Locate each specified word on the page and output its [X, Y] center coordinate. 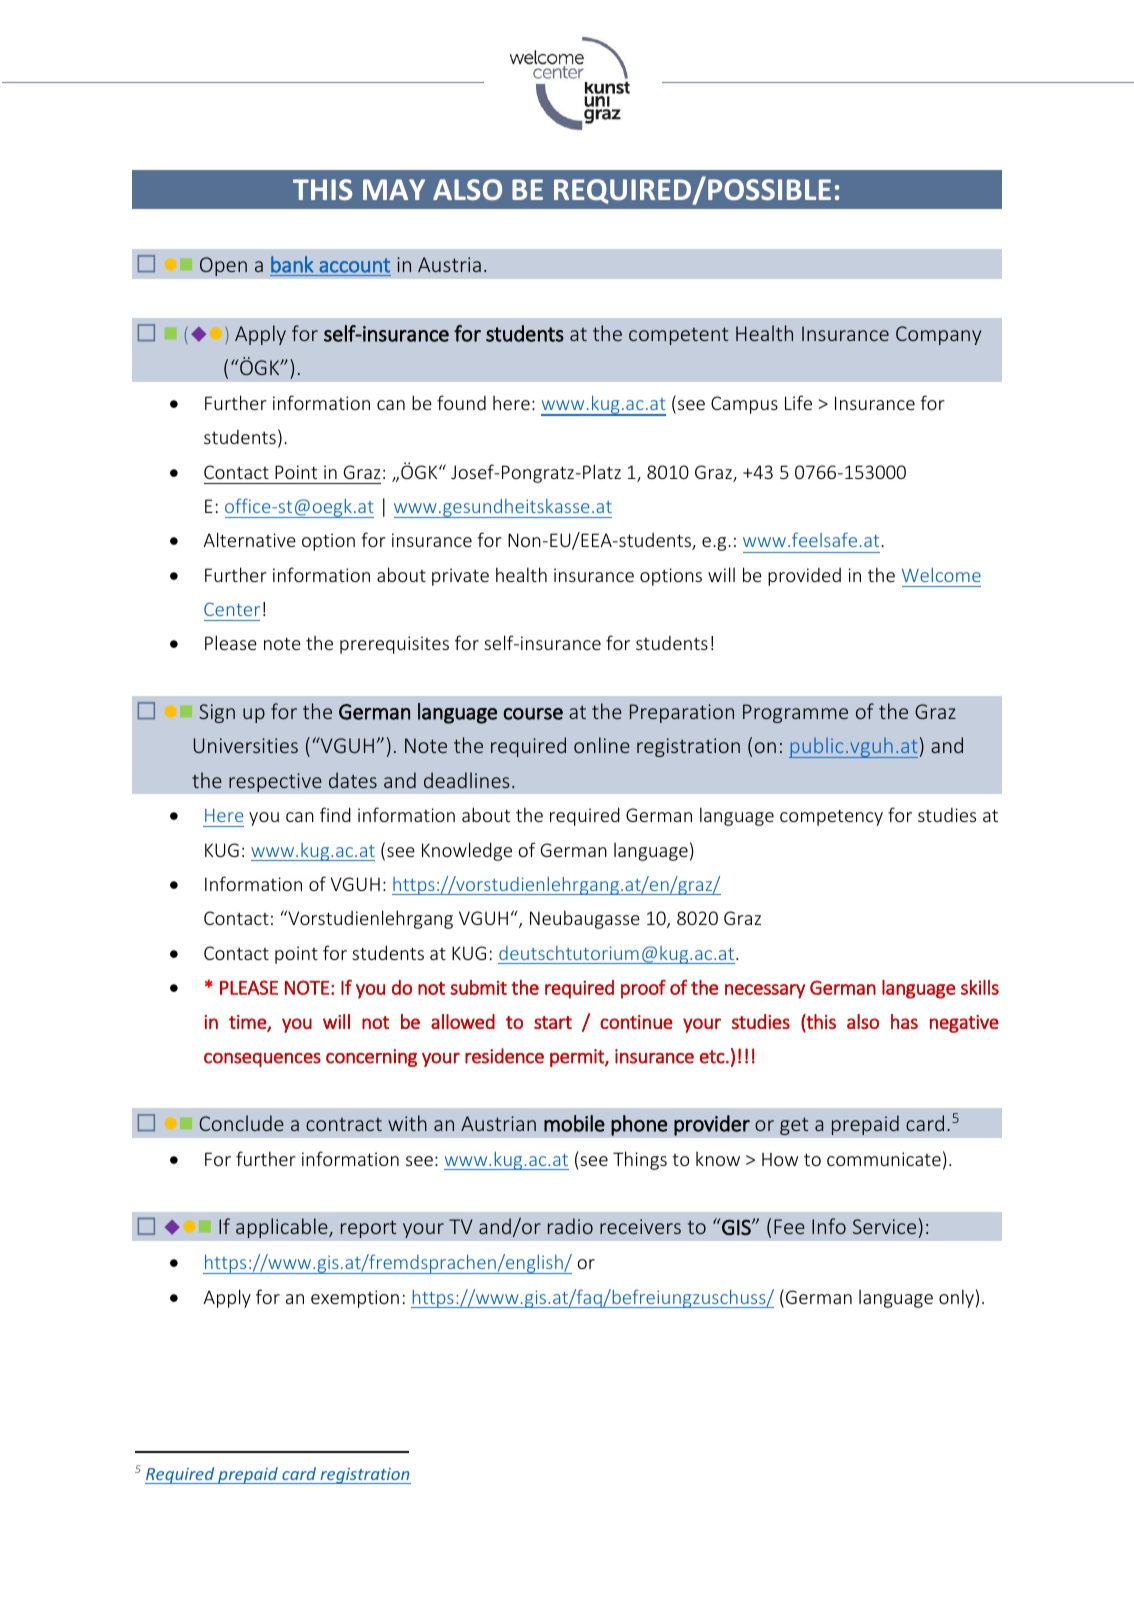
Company [938, 335]
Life [798, 402]
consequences [262, 1060]
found [461, 402]
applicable [283, 1228]
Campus [744, 405]
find [335, 814]
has [904, 1021]
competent [678, 336]
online [602, 745]
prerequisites [394, 645]
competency [831, 817]
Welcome [941, 575]
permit [578, 1058]
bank [292, 264]
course [533, 714]
